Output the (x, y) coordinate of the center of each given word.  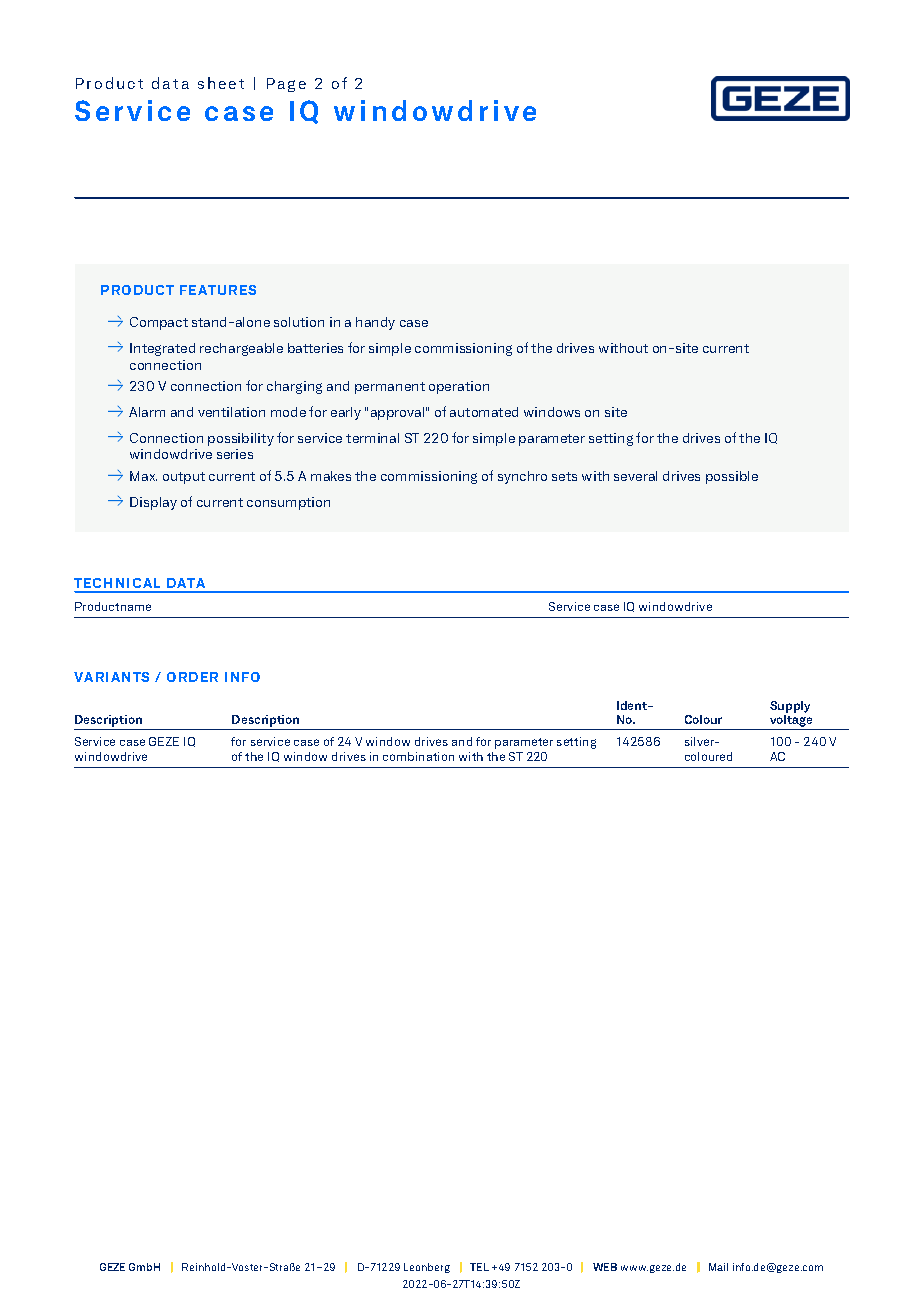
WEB (605, 1267)
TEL (479, 1267)
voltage (791, 722)
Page (286, 85)
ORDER (192, 677)
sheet (221, 83)
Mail (718, 1267)
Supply (790, 707)
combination (418, 756)
